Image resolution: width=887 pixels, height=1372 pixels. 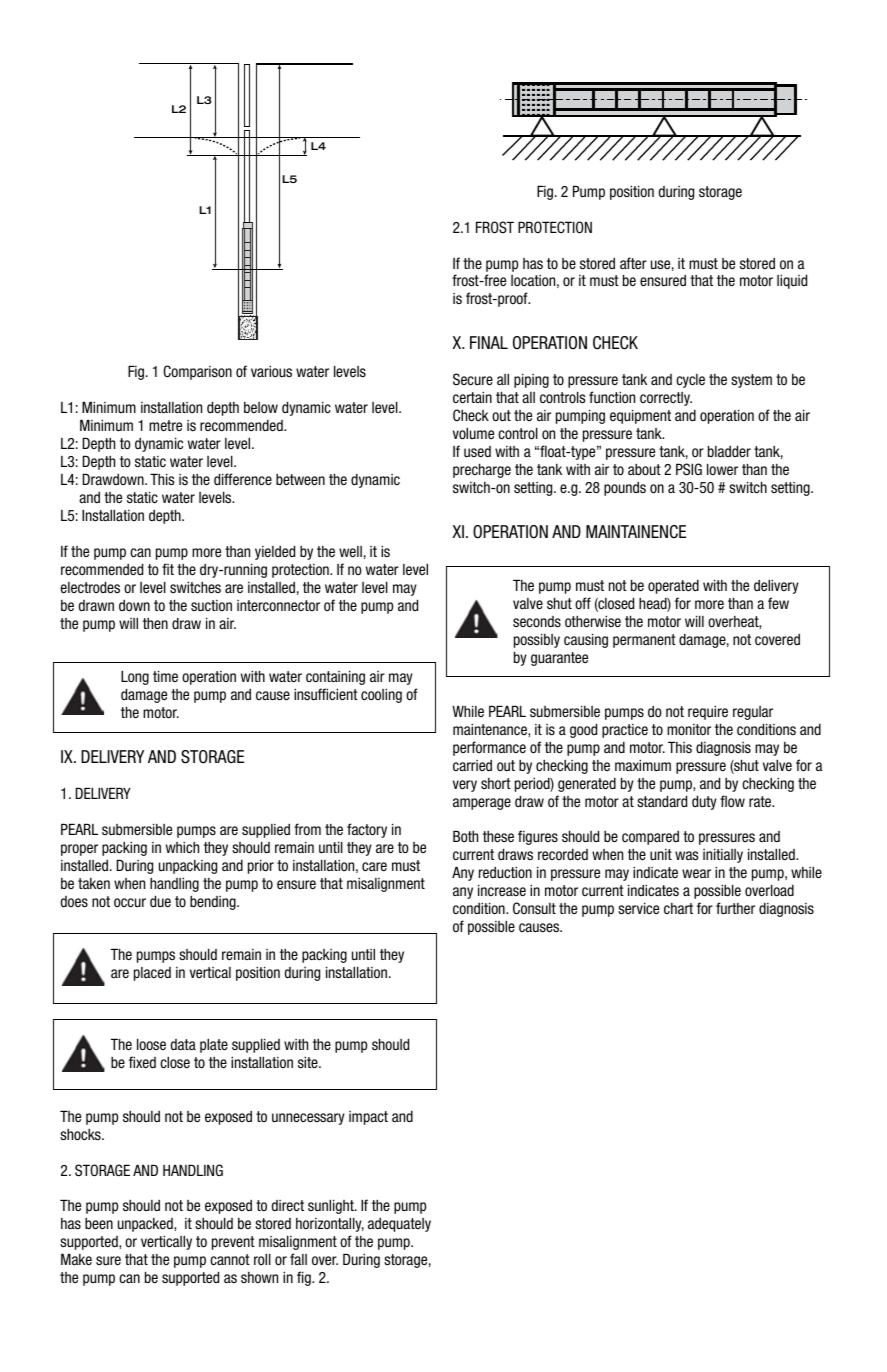 I want to click on then, so click(x=155, y=624).
